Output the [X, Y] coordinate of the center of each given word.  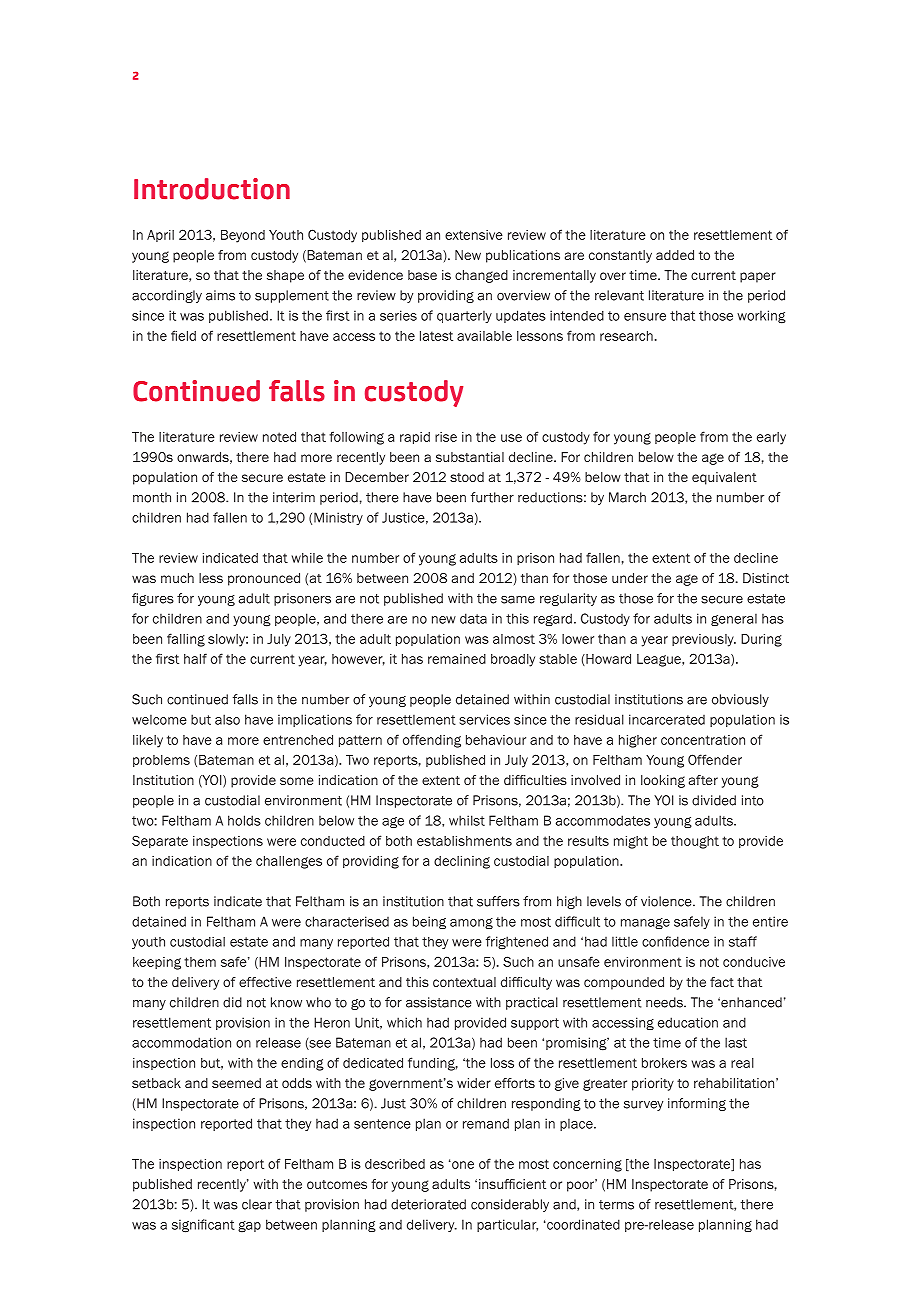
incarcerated [667, 719]
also [227, 719]
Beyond [243, 236]
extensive [474, 235]
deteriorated [428, 1204]
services [484, 719]
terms [616, 1205]
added [675, 255]
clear [257, 1204]
